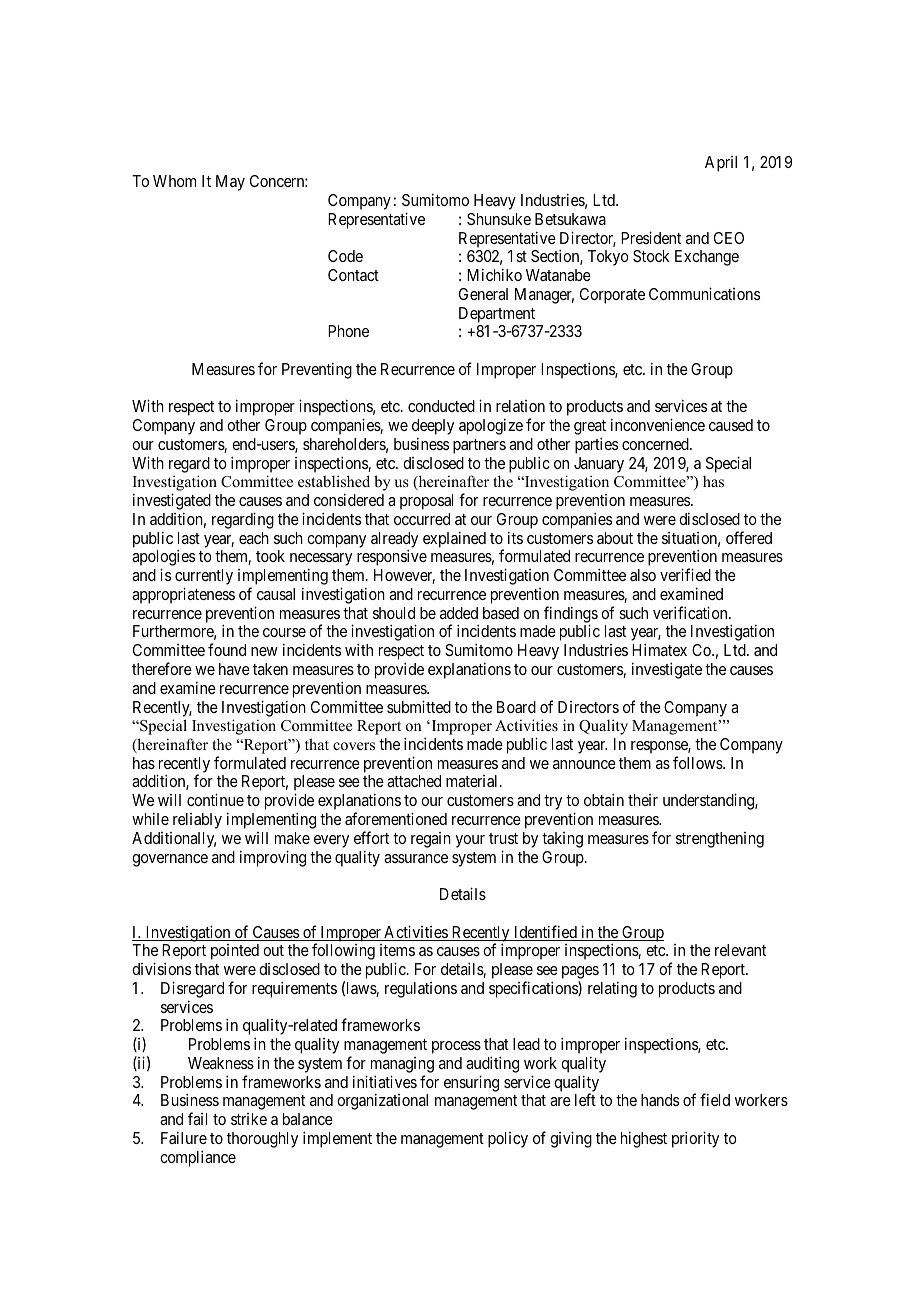  Describe the element at coordinates (459, 613) in the screenshot. I see `added` at that location.
